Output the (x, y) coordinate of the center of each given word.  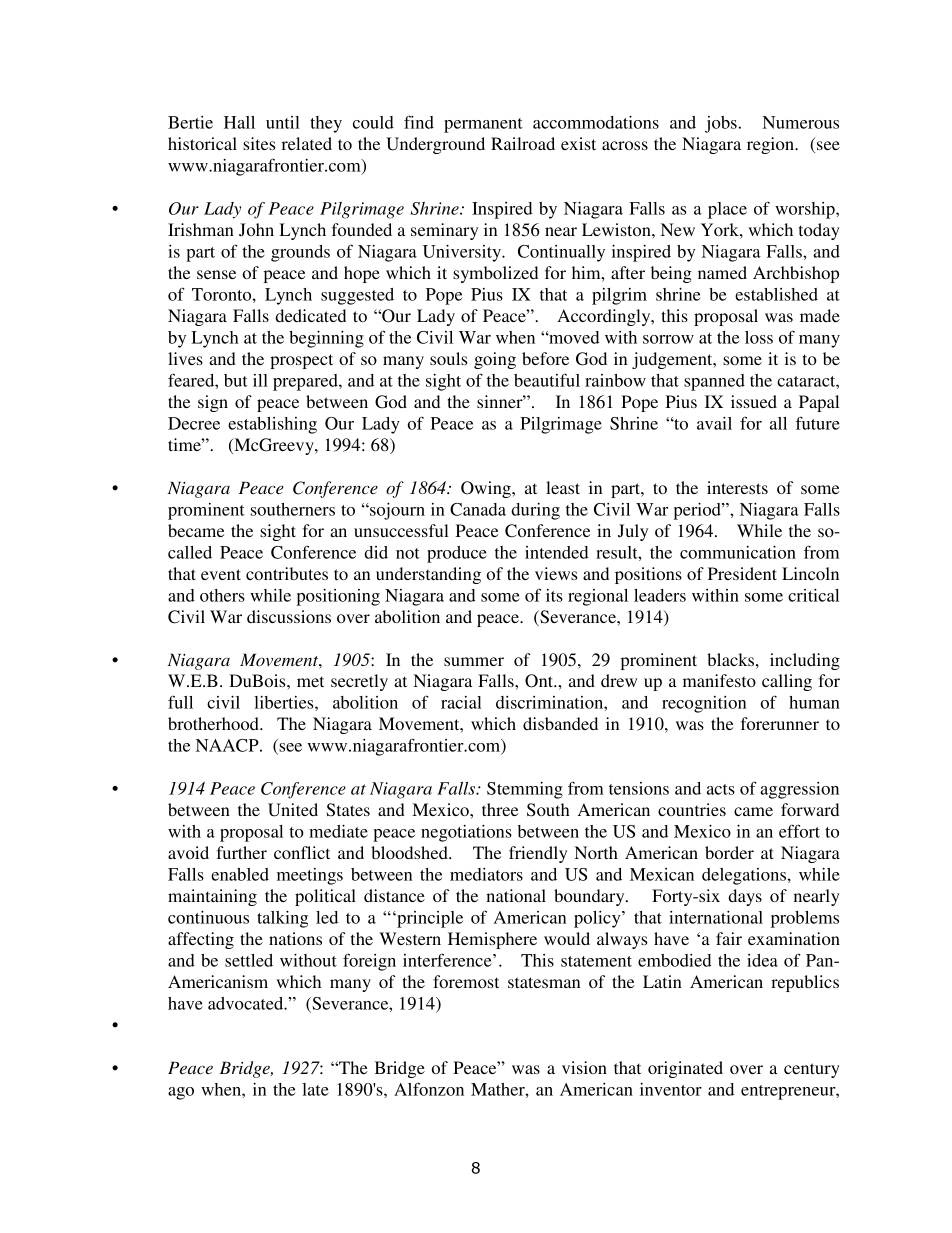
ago (181, 1093)
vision (584, 1067)
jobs (721, 124)
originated (685, 1069)
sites (259, 143)
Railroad (523, 143)
